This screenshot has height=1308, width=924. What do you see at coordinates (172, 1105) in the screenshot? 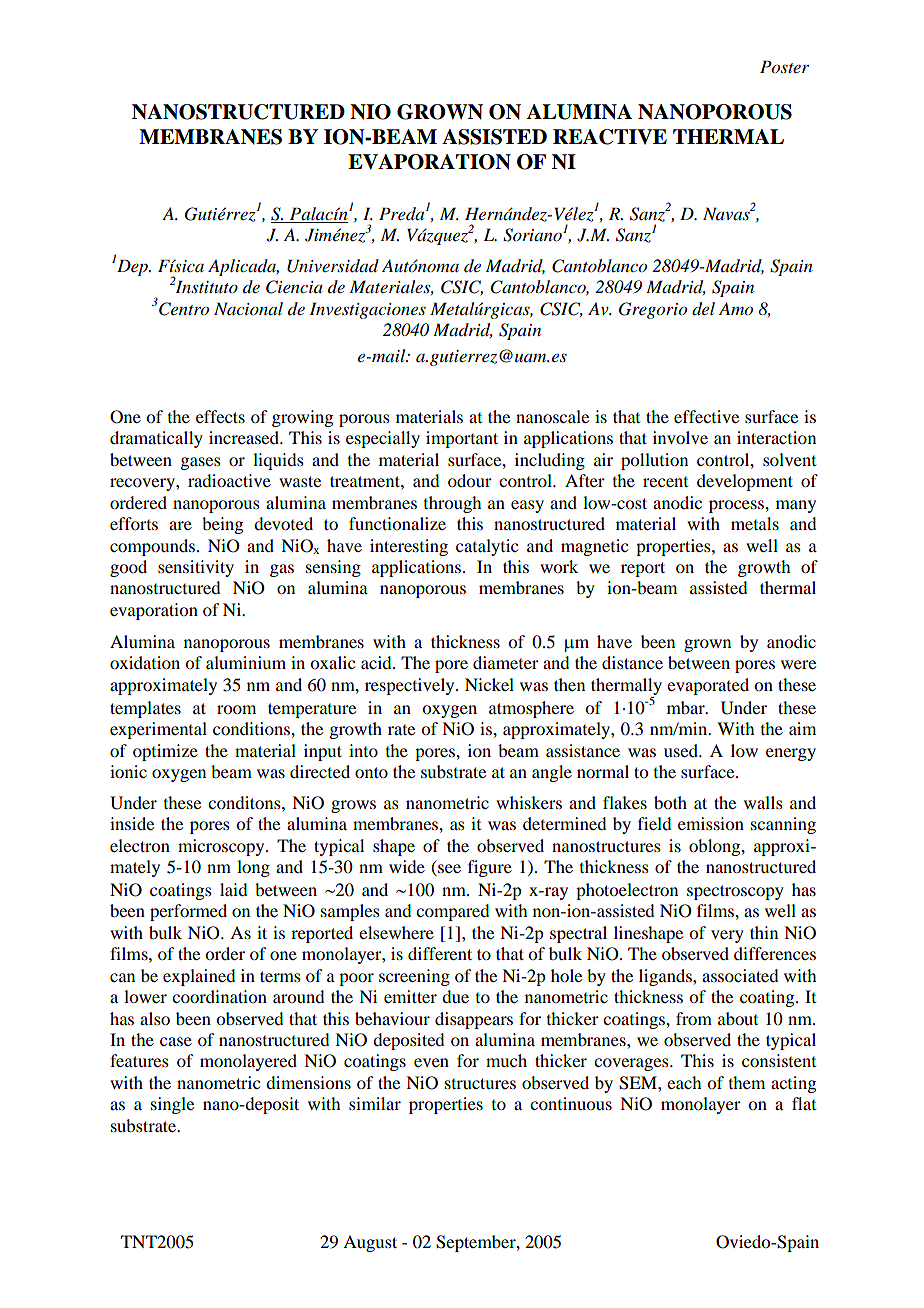
I see `single` at bounding box center [172, 1105].
